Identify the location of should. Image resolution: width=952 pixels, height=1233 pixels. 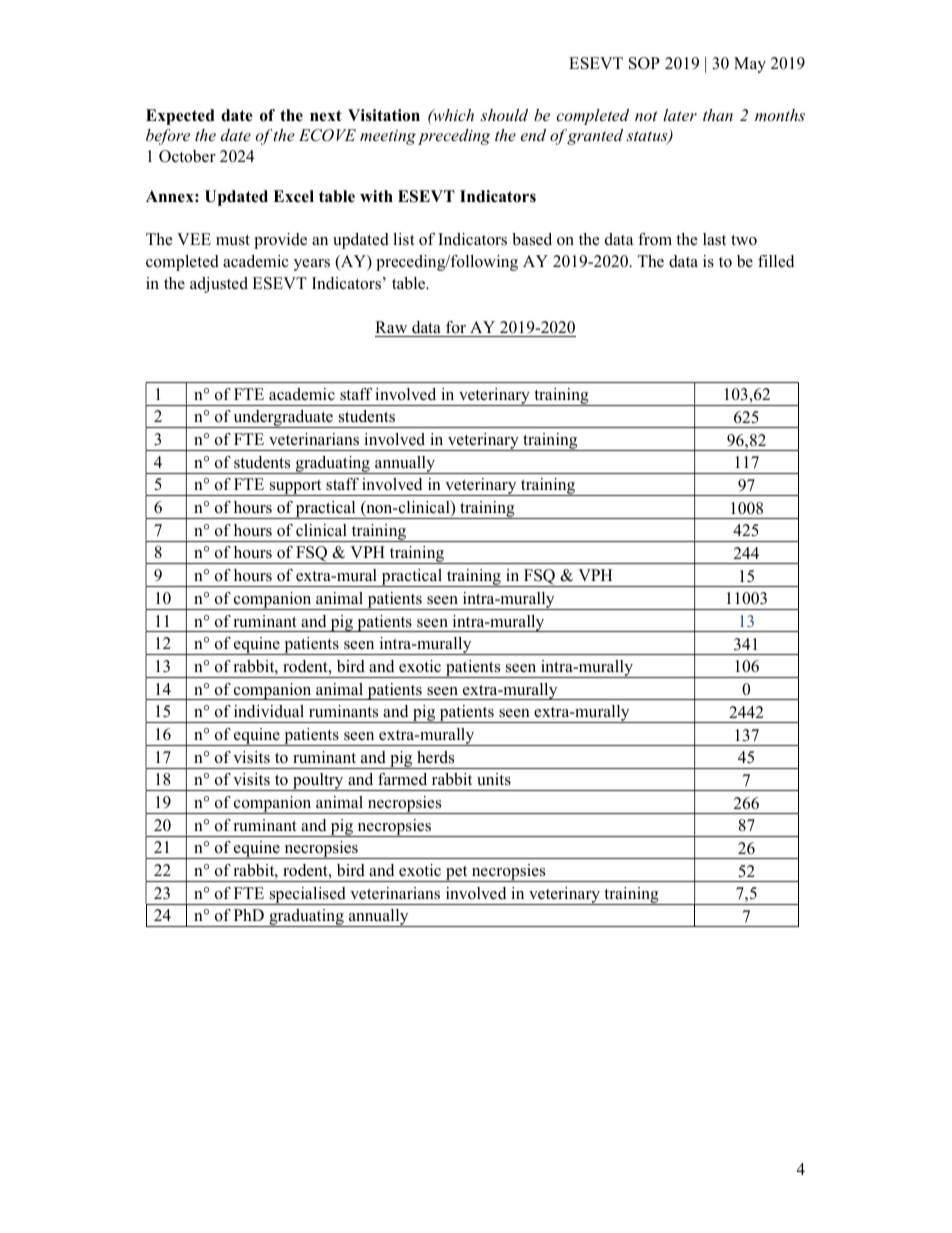
(504, 115).
